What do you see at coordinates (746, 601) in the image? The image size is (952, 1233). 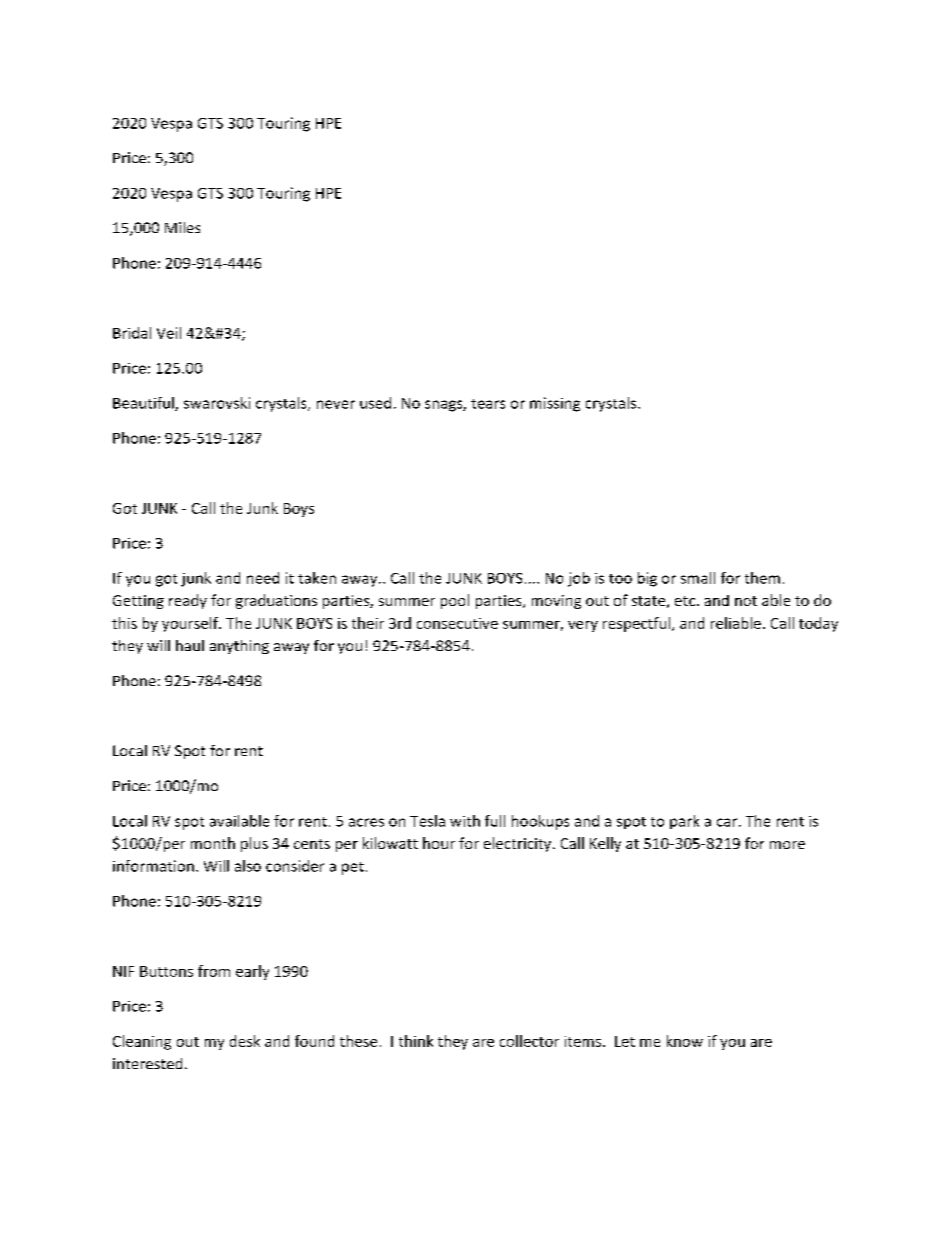 I see `not` at bounding box center [746, 601].
